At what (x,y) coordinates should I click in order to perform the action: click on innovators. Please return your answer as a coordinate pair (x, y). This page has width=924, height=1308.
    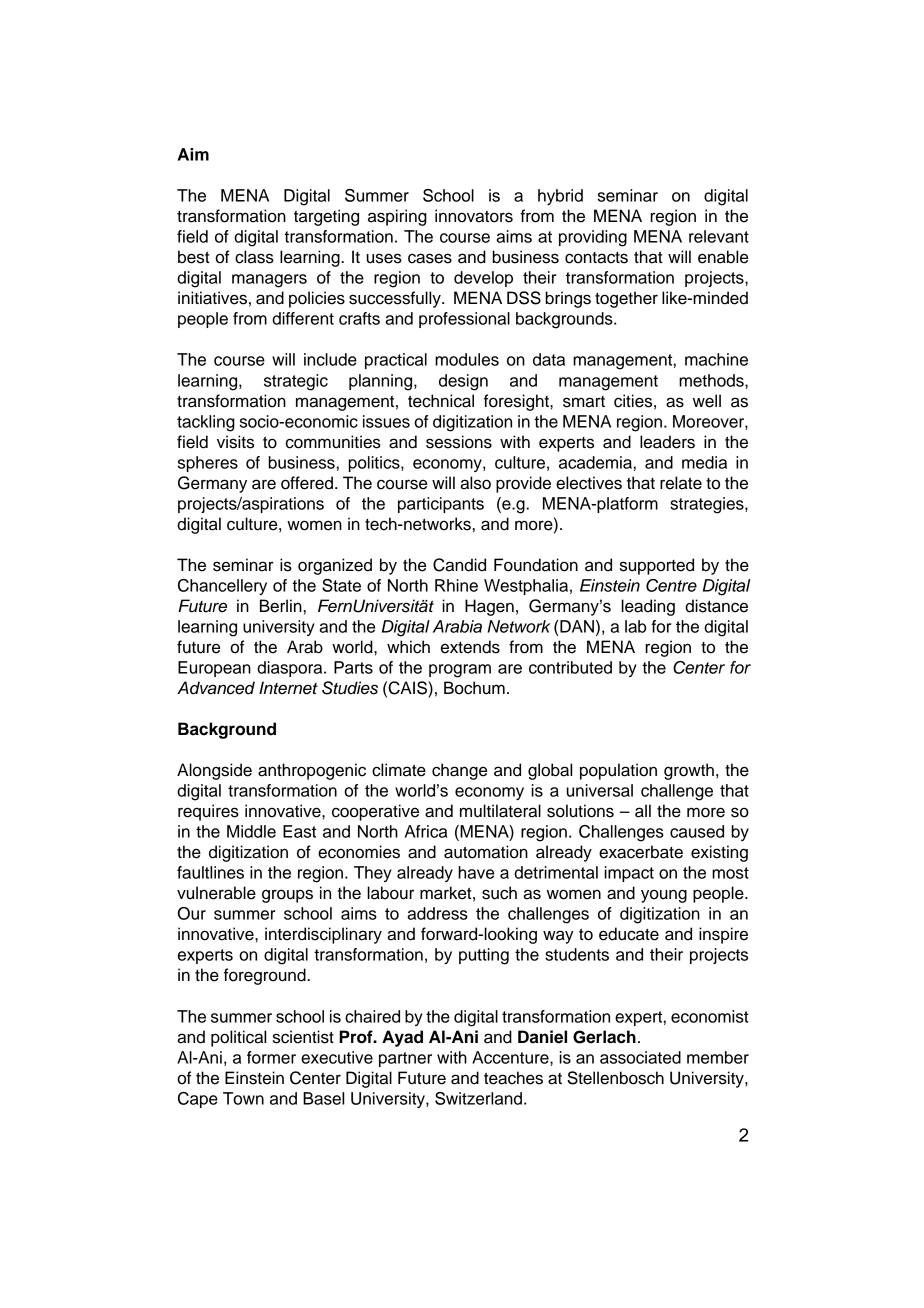
    Looking at the image, I should click on (474, 216).
